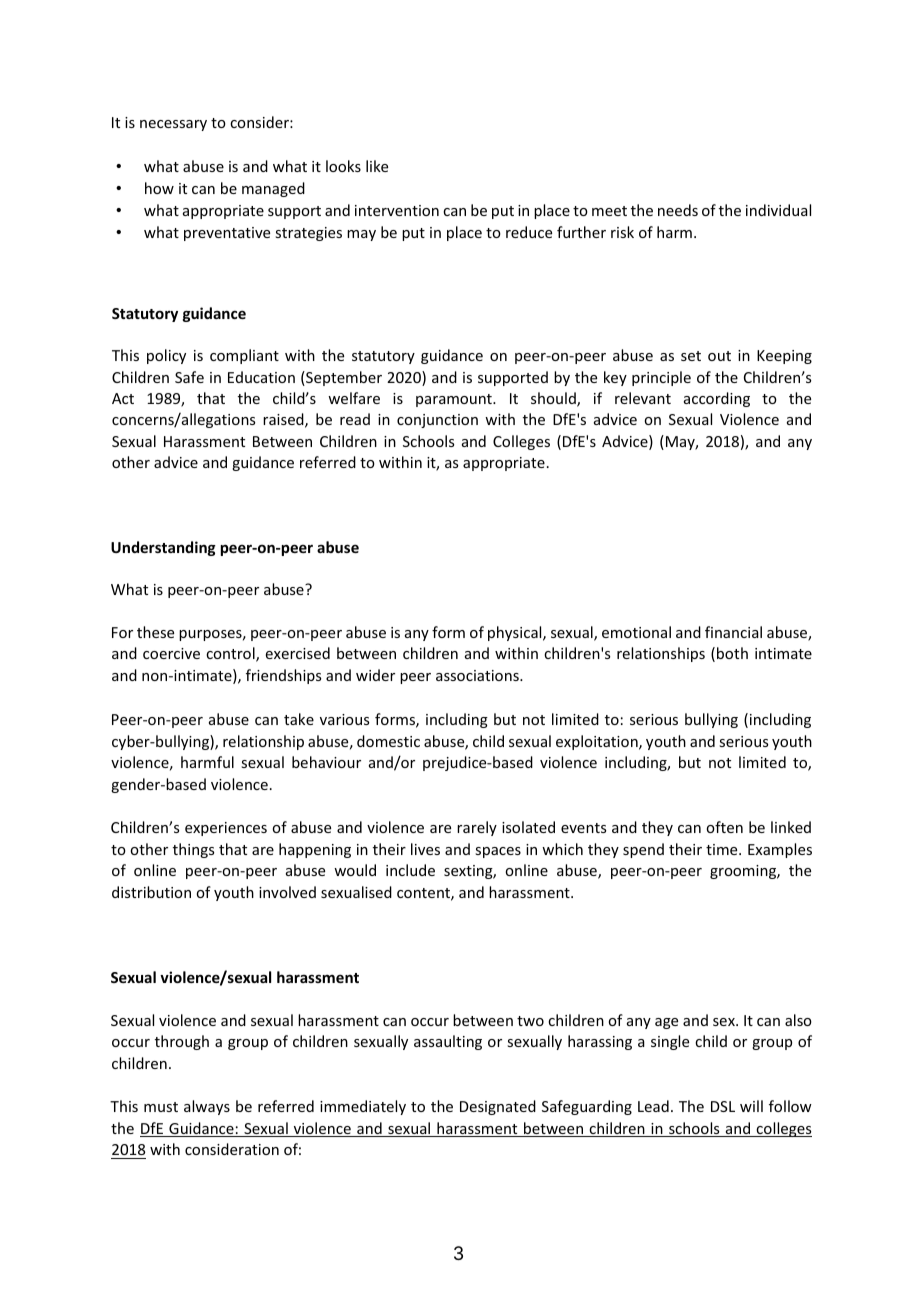 The image size is (924, 1308). What do you see at coordinates (155, 632) in the image?
I see `these` at bounding box center [155, 632].
